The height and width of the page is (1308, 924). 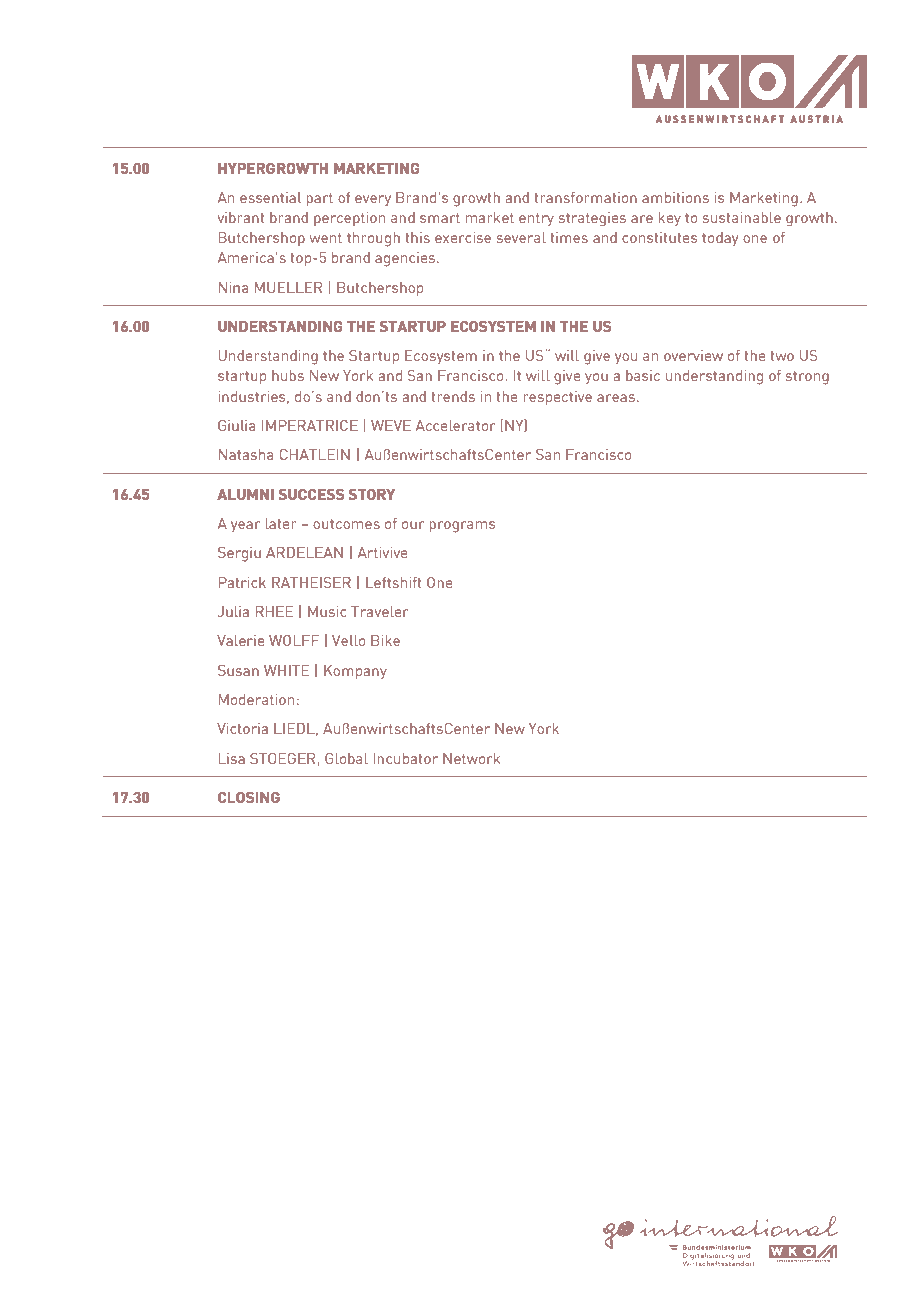 I want to click on Incubator, so click(x=406, y=758).
